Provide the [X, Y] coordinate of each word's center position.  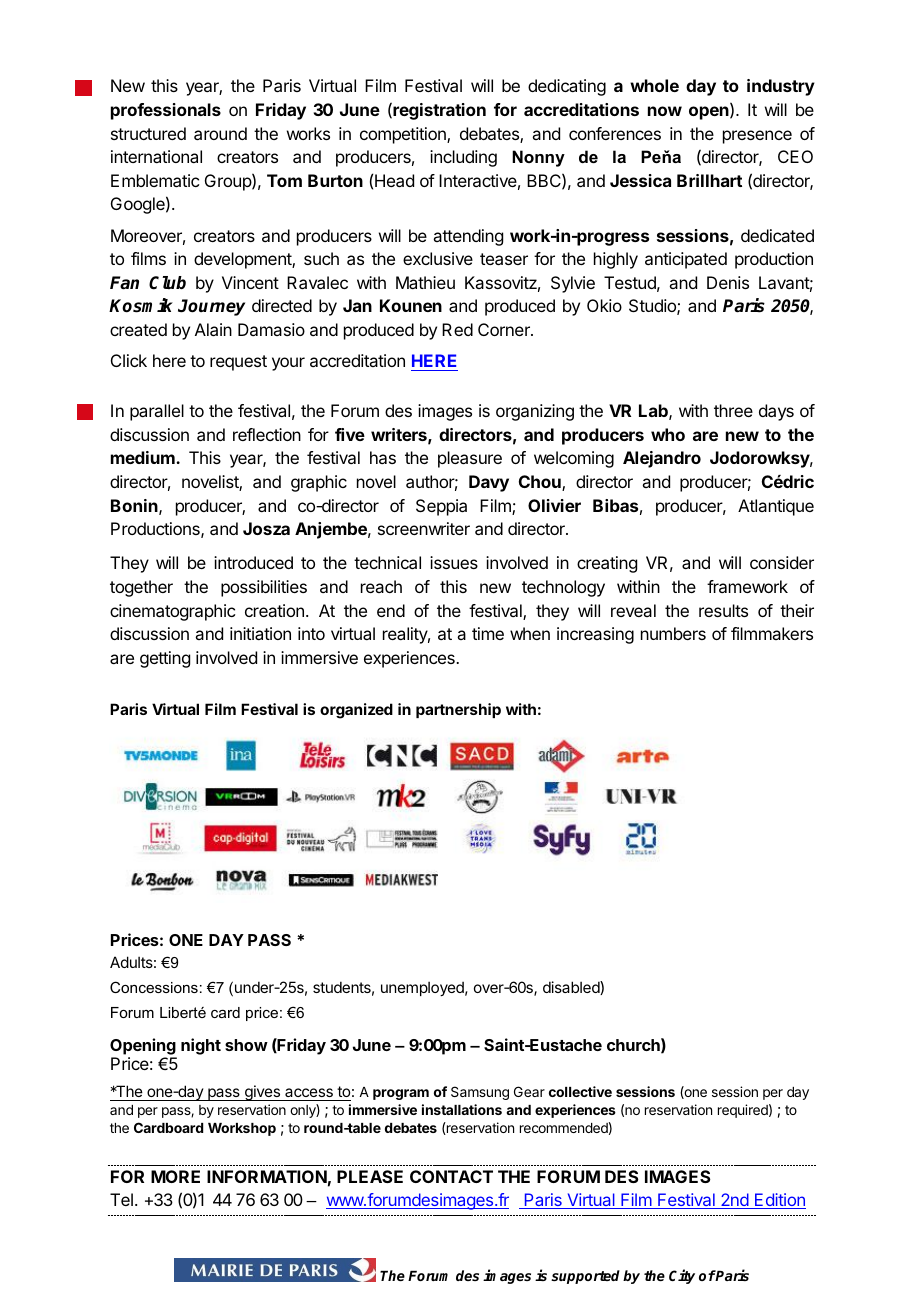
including [463, 158]
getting [165, 659]
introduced [253, 562]
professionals [166, 111]
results [723, 610]
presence [757, 137]
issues [454, 562]
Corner [505, 329]
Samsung [480, 1093]
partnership [458, 710]
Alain [213, 329]
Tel [121, 1199]
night [201, 1046]
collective [580, 1091]
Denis [728, 282]
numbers [673, 633]
